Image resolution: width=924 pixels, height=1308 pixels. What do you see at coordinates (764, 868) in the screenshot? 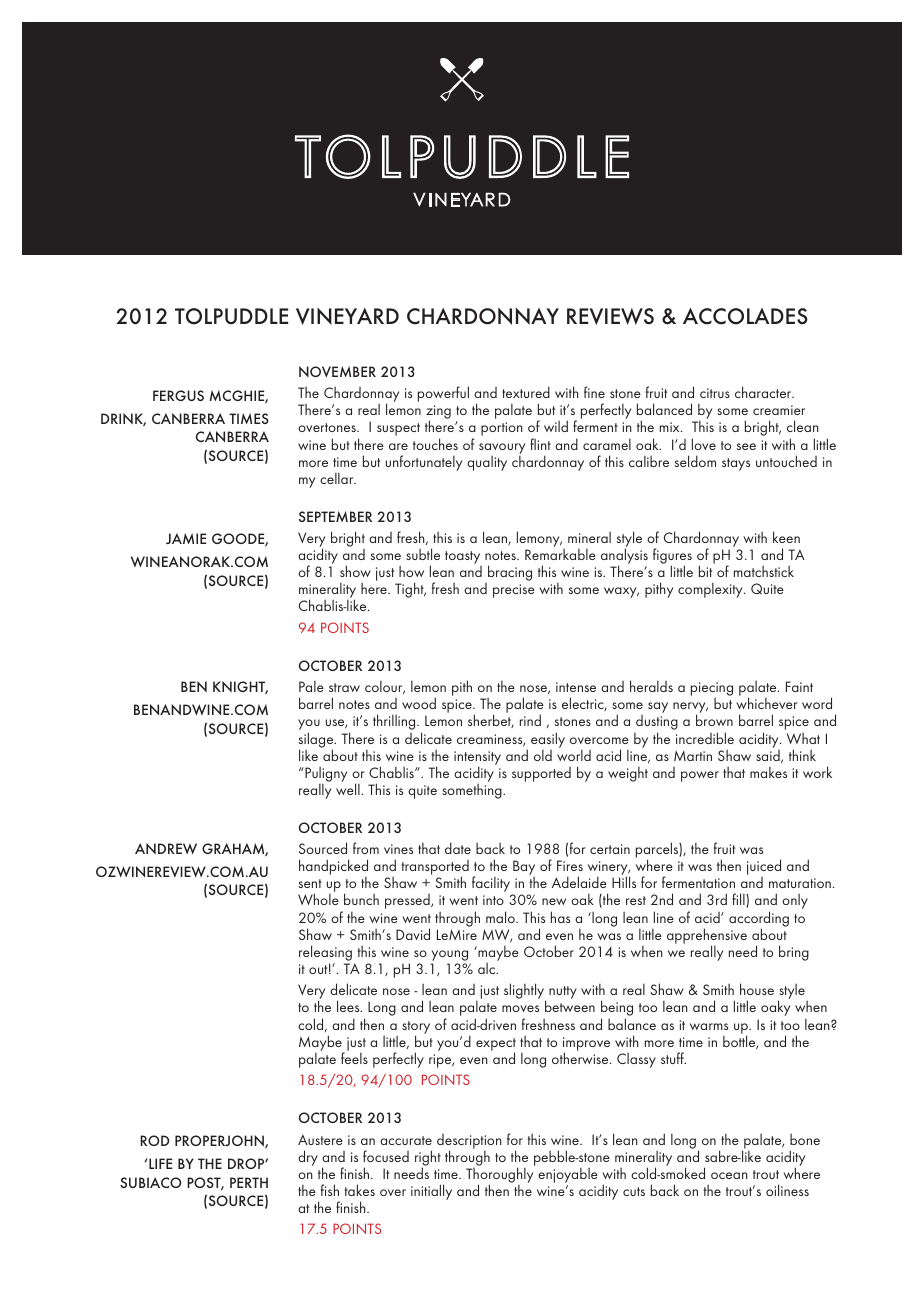
I see `juiced` at bounding box center [764, 868].
